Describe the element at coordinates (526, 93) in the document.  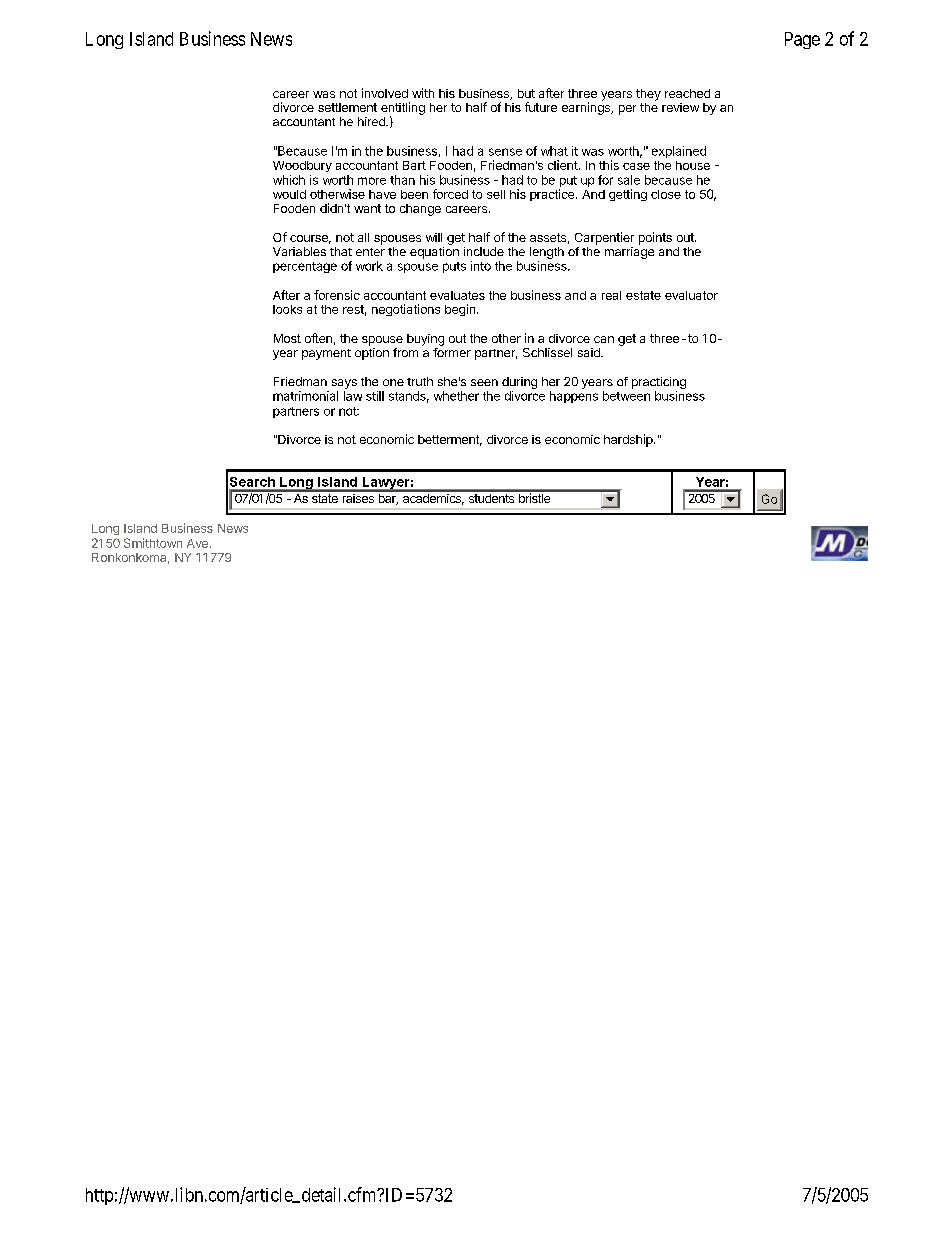
I see `but` at that location.
